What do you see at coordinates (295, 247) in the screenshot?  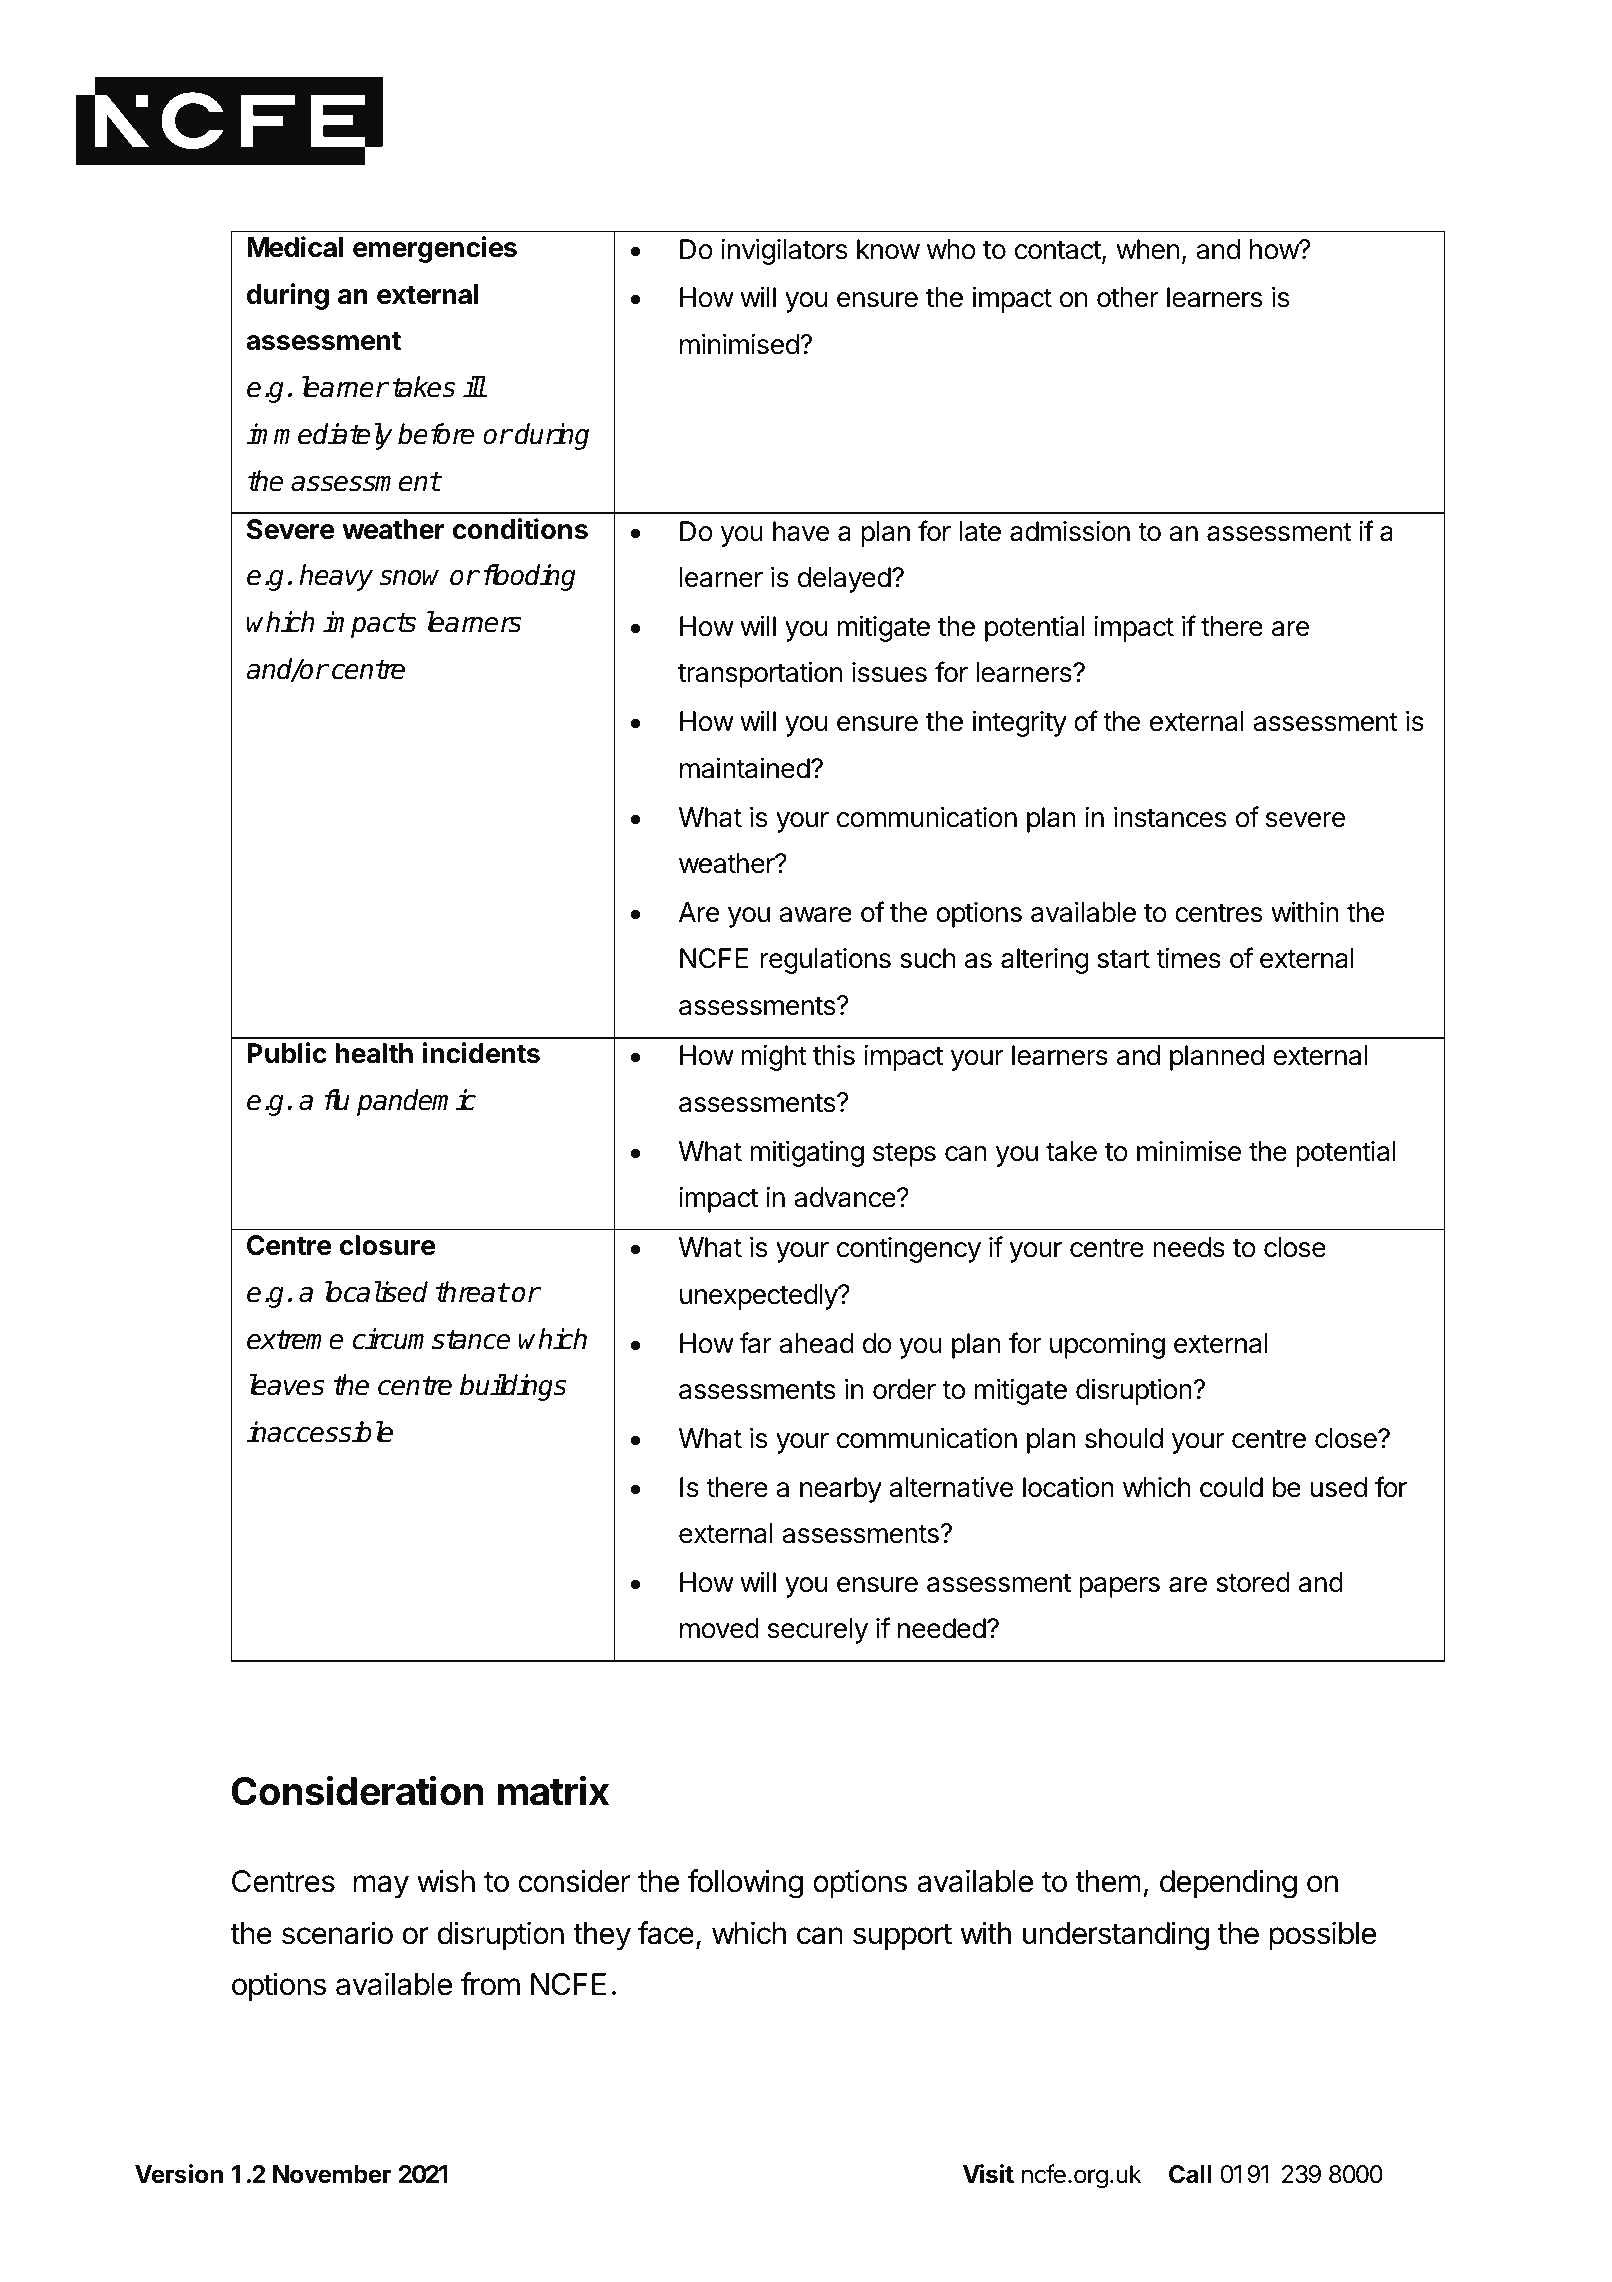 I see `Medical` at bounding box center [295, 247].
